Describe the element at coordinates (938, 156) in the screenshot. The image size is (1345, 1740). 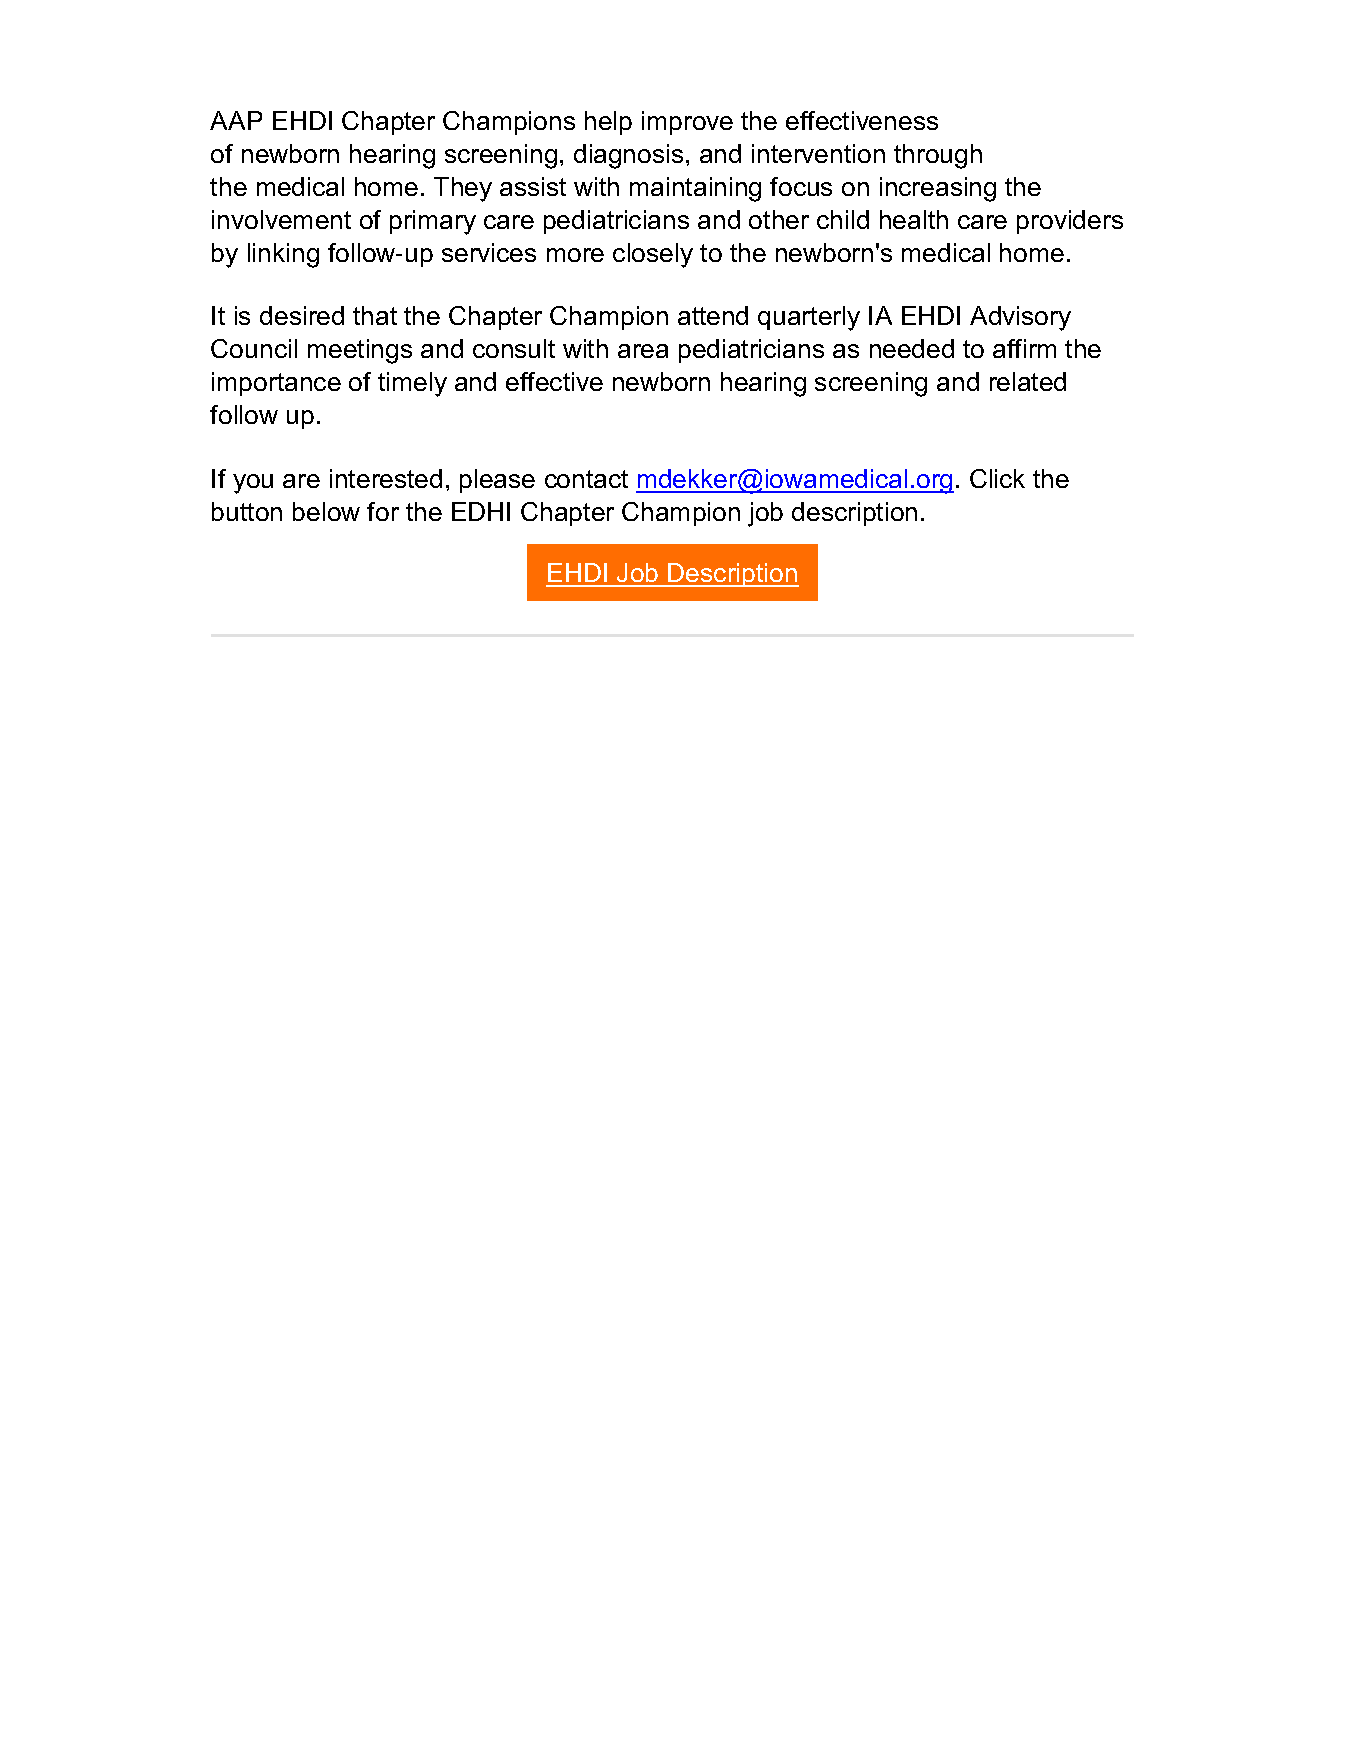
I see `through` at that location.
